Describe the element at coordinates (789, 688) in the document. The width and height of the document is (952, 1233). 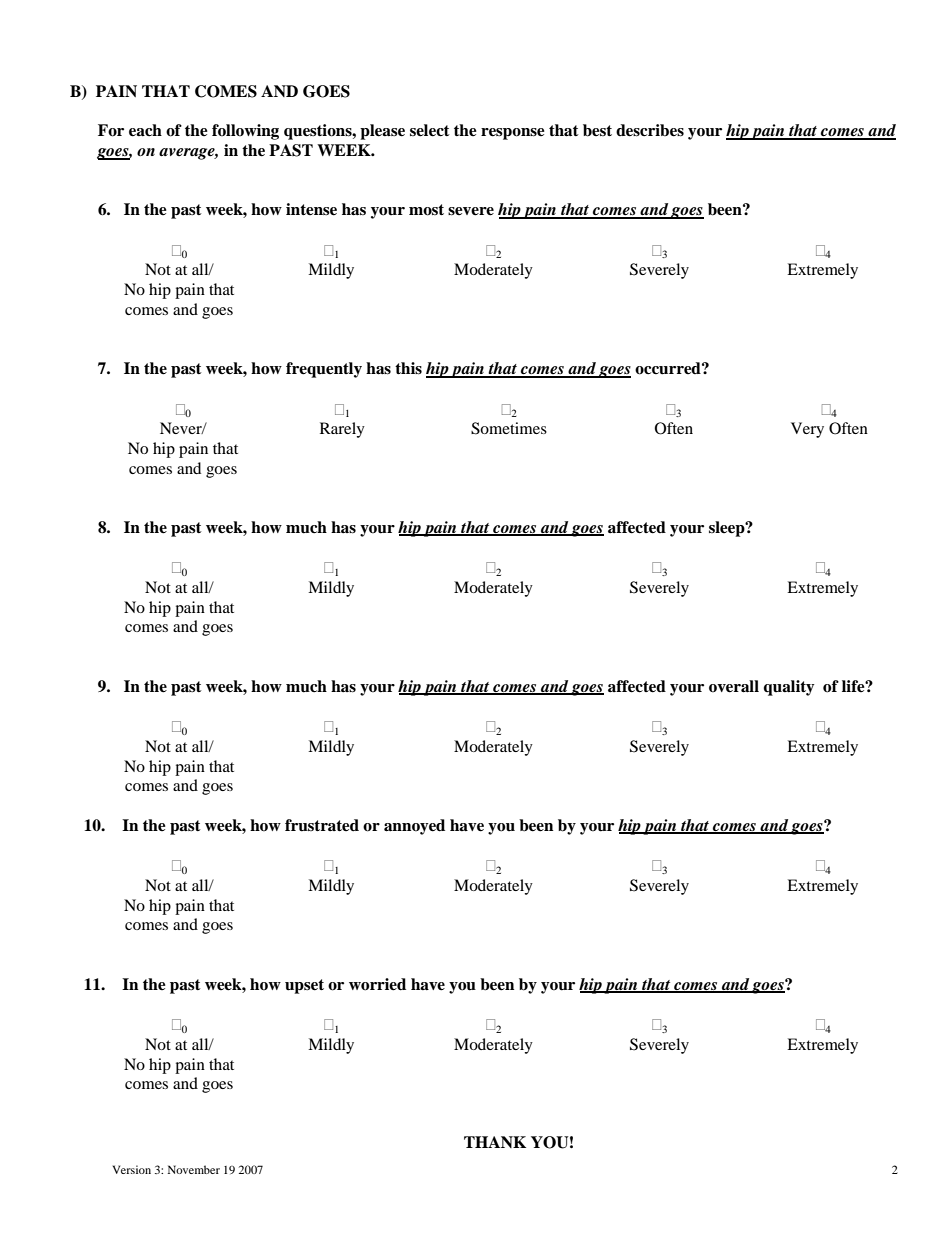
I see `quality` at that location.
